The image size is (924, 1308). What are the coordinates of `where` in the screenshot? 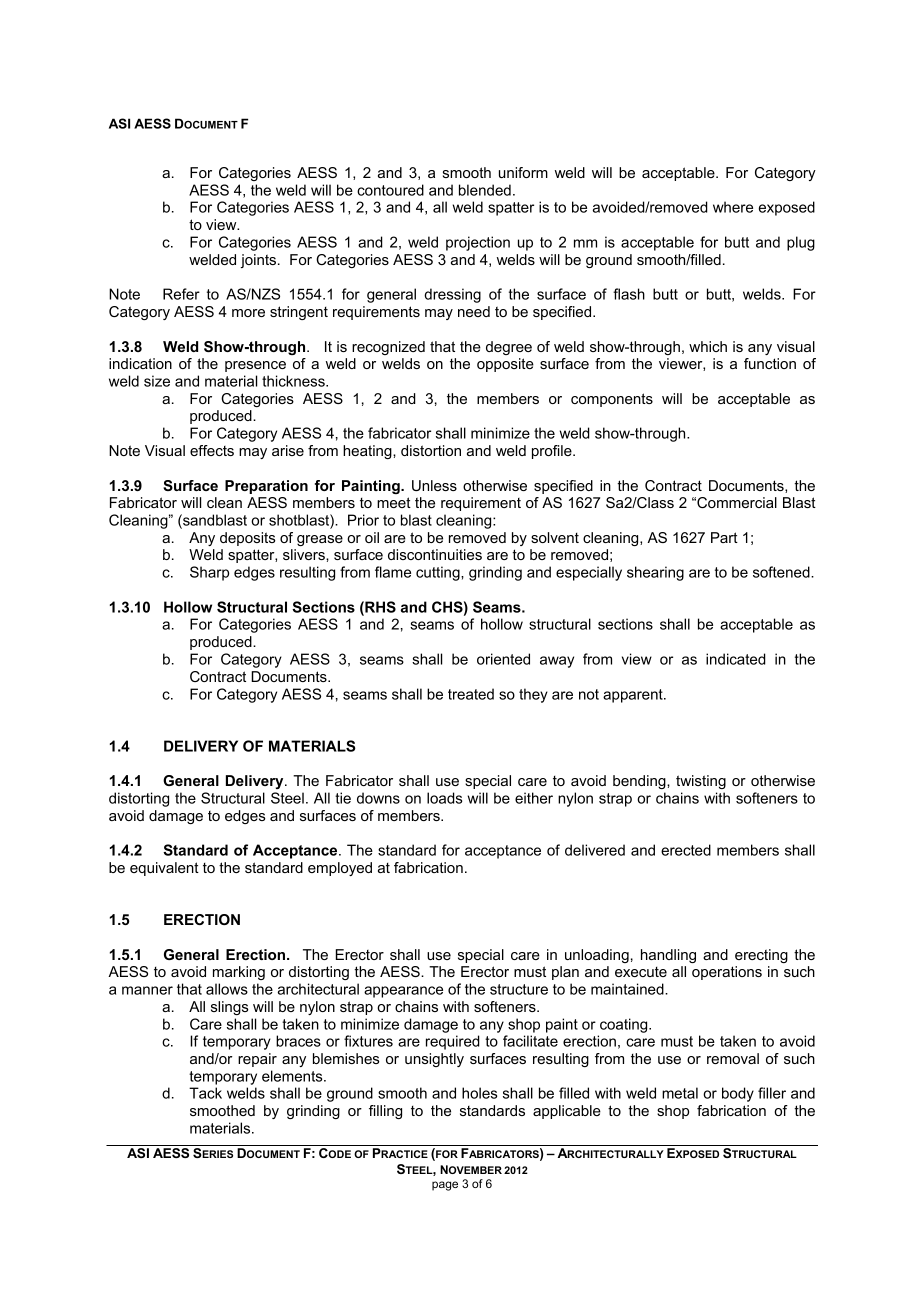 It's located at (733, 207).
